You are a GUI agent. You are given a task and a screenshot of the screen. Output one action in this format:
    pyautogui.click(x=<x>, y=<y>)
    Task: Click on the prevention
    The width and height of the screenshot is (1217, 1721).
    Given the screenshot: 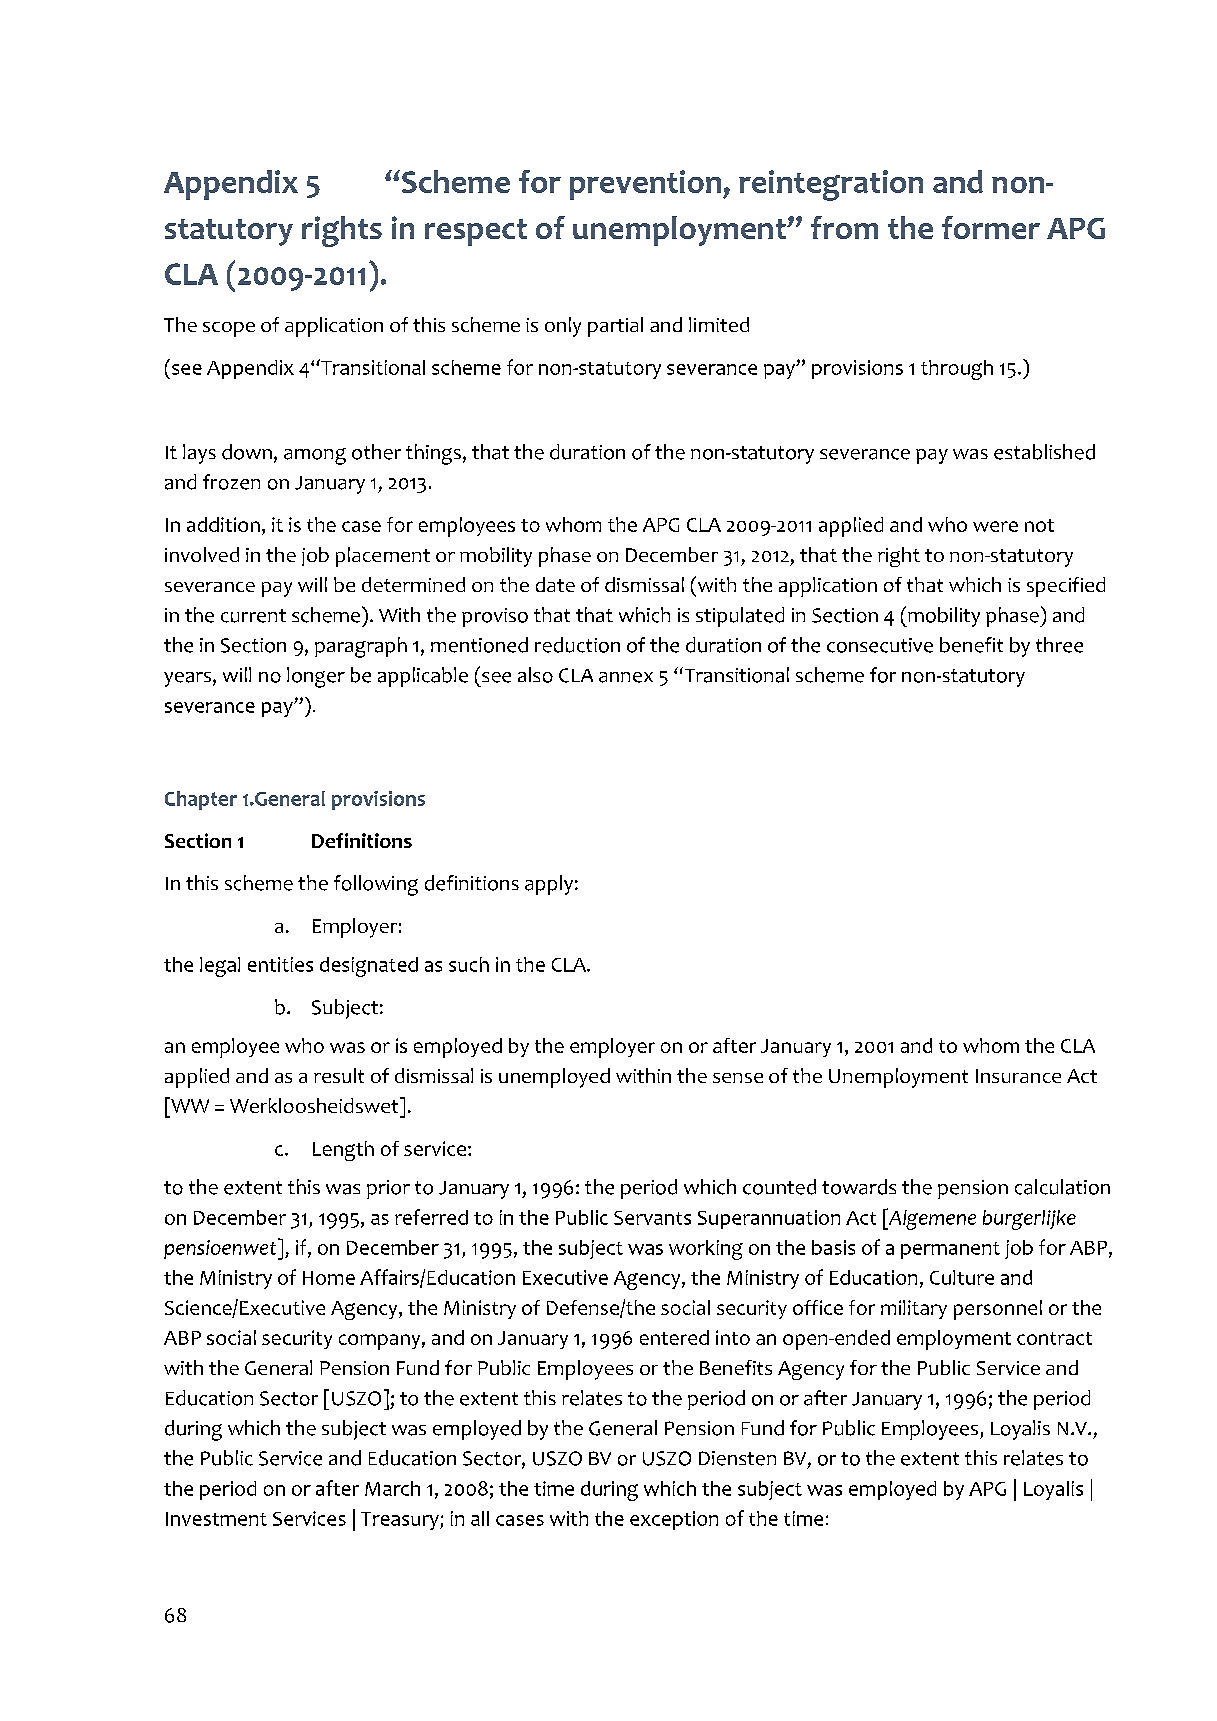 What is the action you would take?
    pyautogui.click(x=645, y=185)
